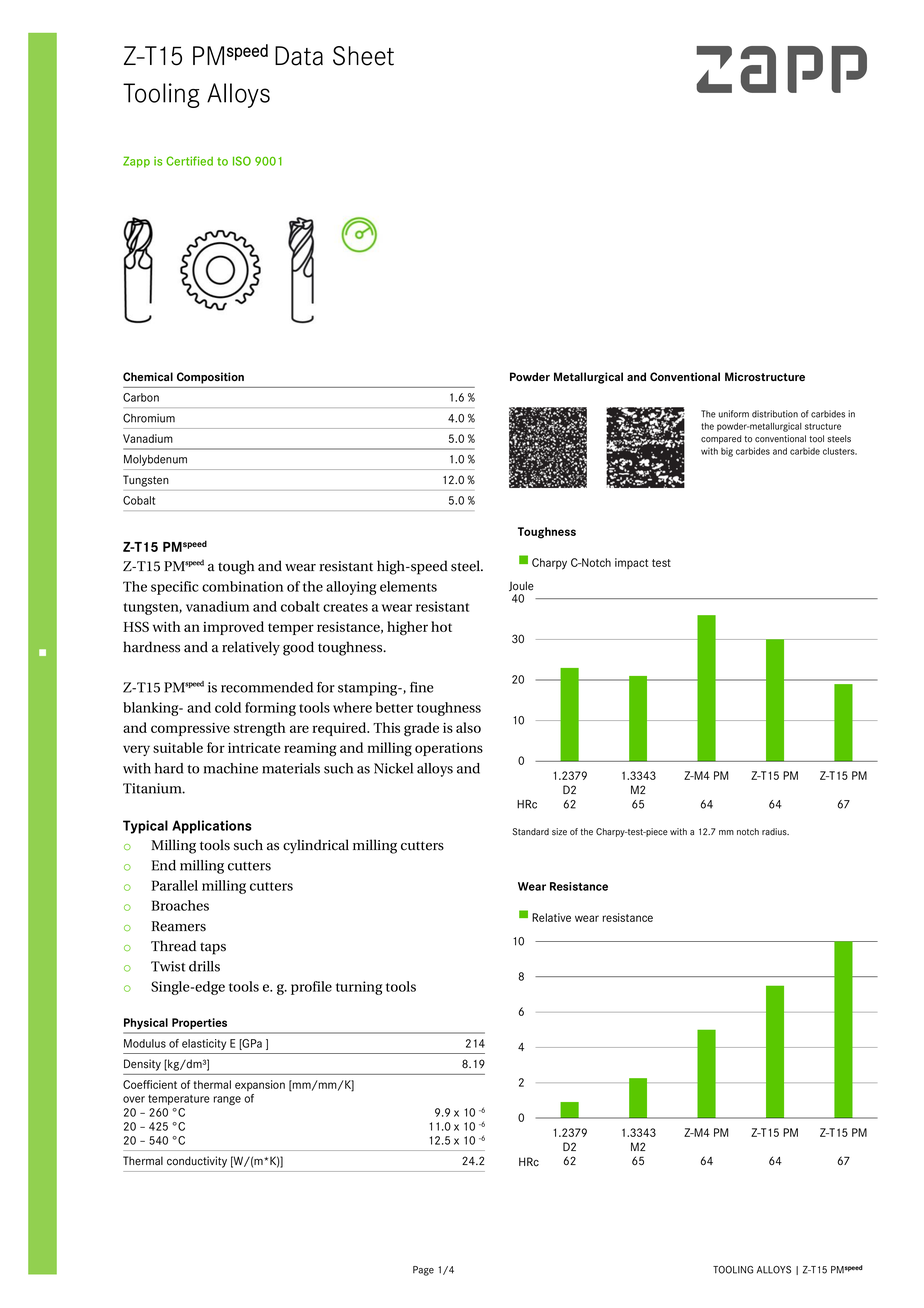 The image size is (924, 1308). What do you see at coordinates (441, 626) in the screenshot?
I see `hot` at bounding box center [441, 626].
